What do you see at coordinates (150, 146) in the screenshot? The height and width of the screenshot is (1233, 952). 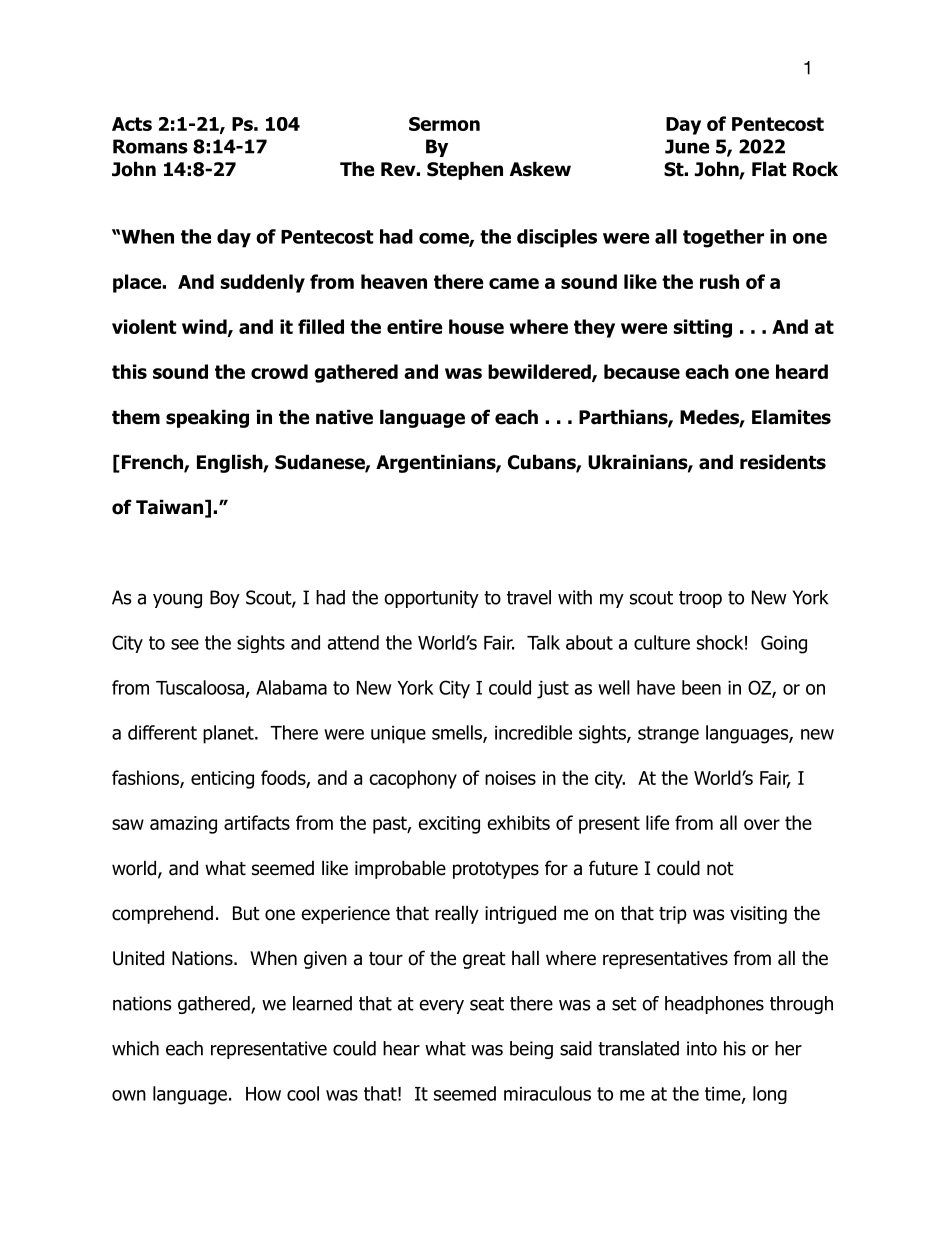 I see `Romans` at bounding box center [150, 146].
